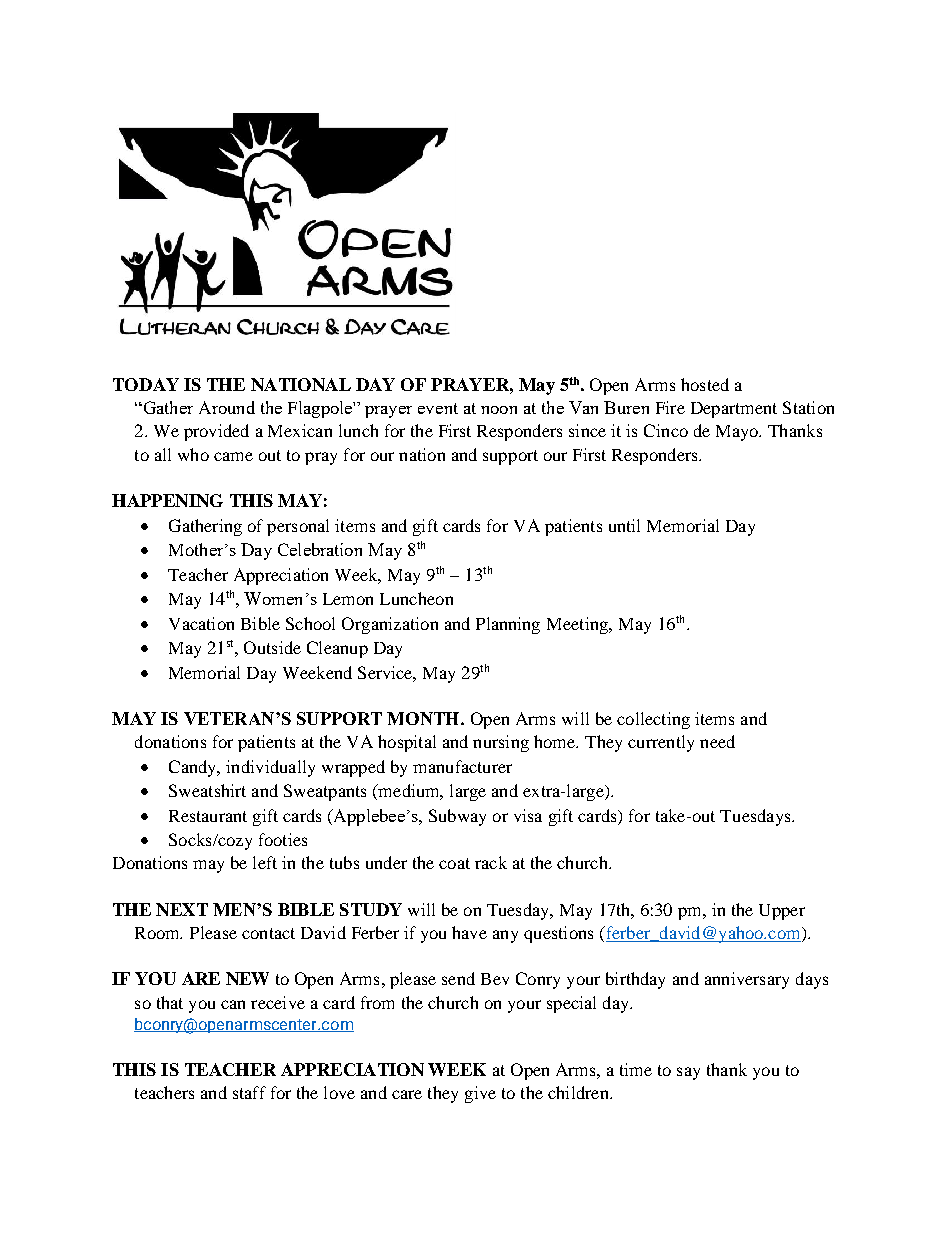  I want to click on need, so click(717, 741).
